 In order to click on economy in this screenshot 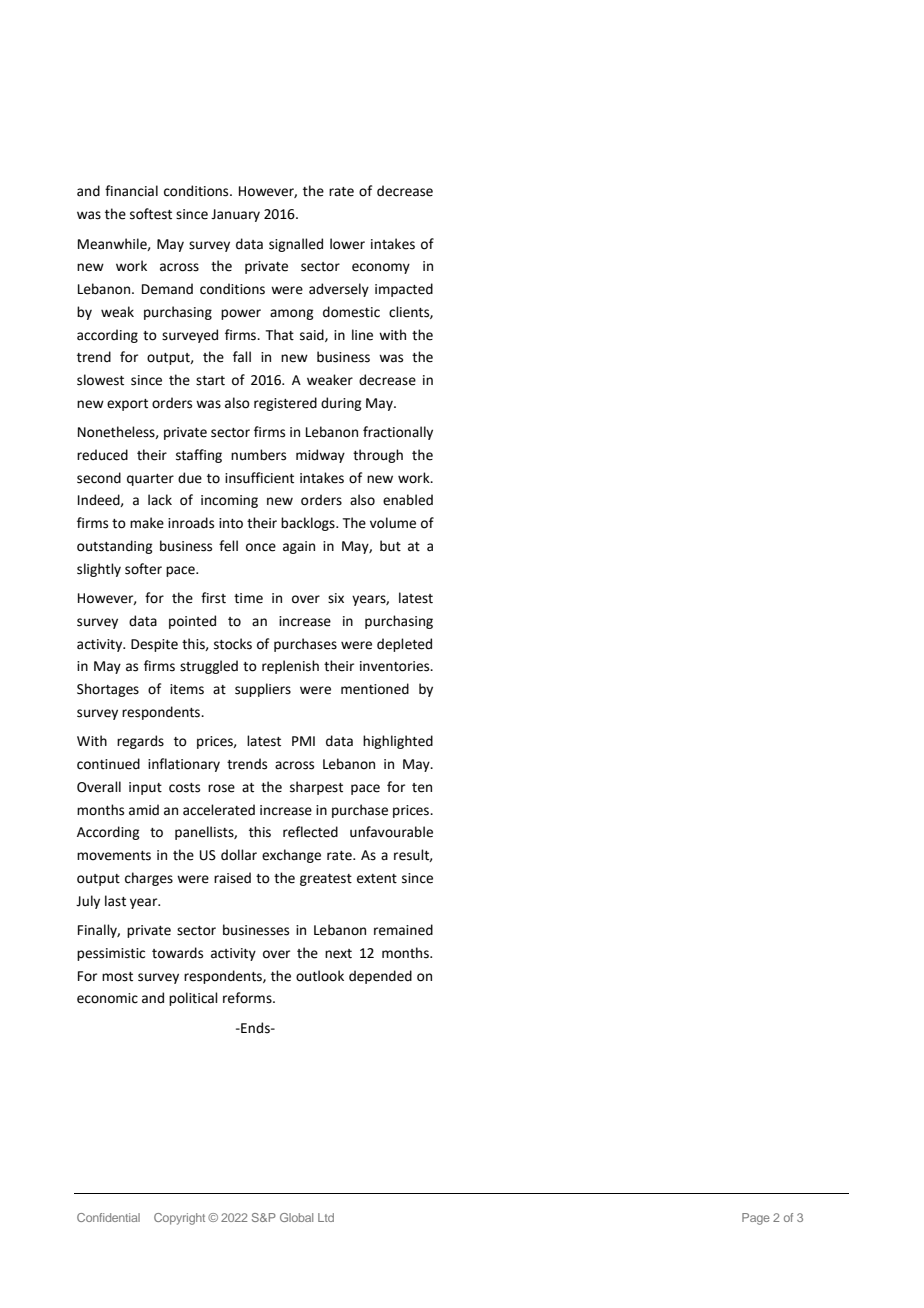, I will do `click(381, 268)`.
